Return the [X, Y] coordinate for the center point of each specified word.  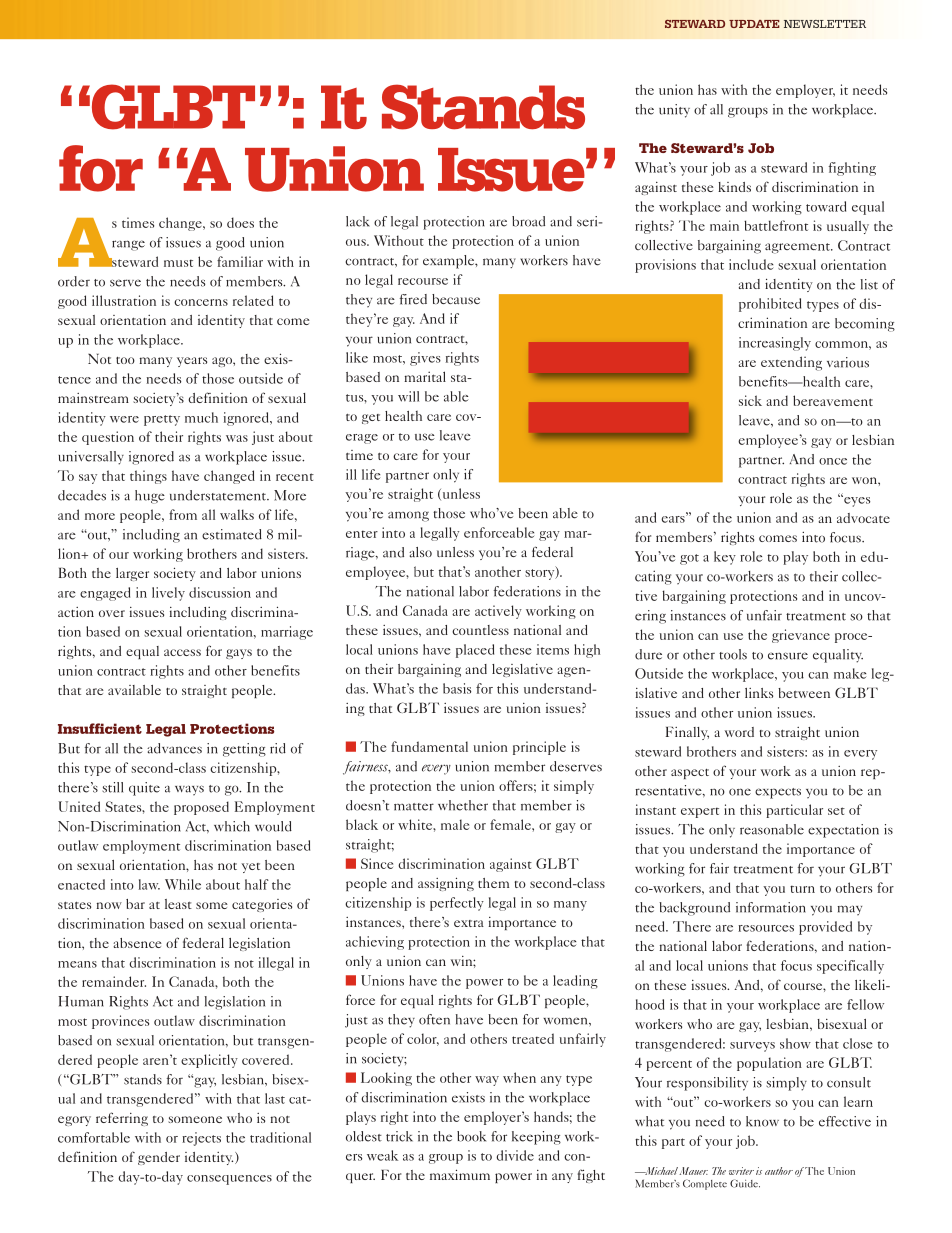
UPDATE [754, 24]
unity [674, 111]
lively [168, 594]
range [128, 245]
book [471, 1136]
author [779, 1171]
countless [480, 630]
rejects [201, 1139]
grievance [801, 636]
